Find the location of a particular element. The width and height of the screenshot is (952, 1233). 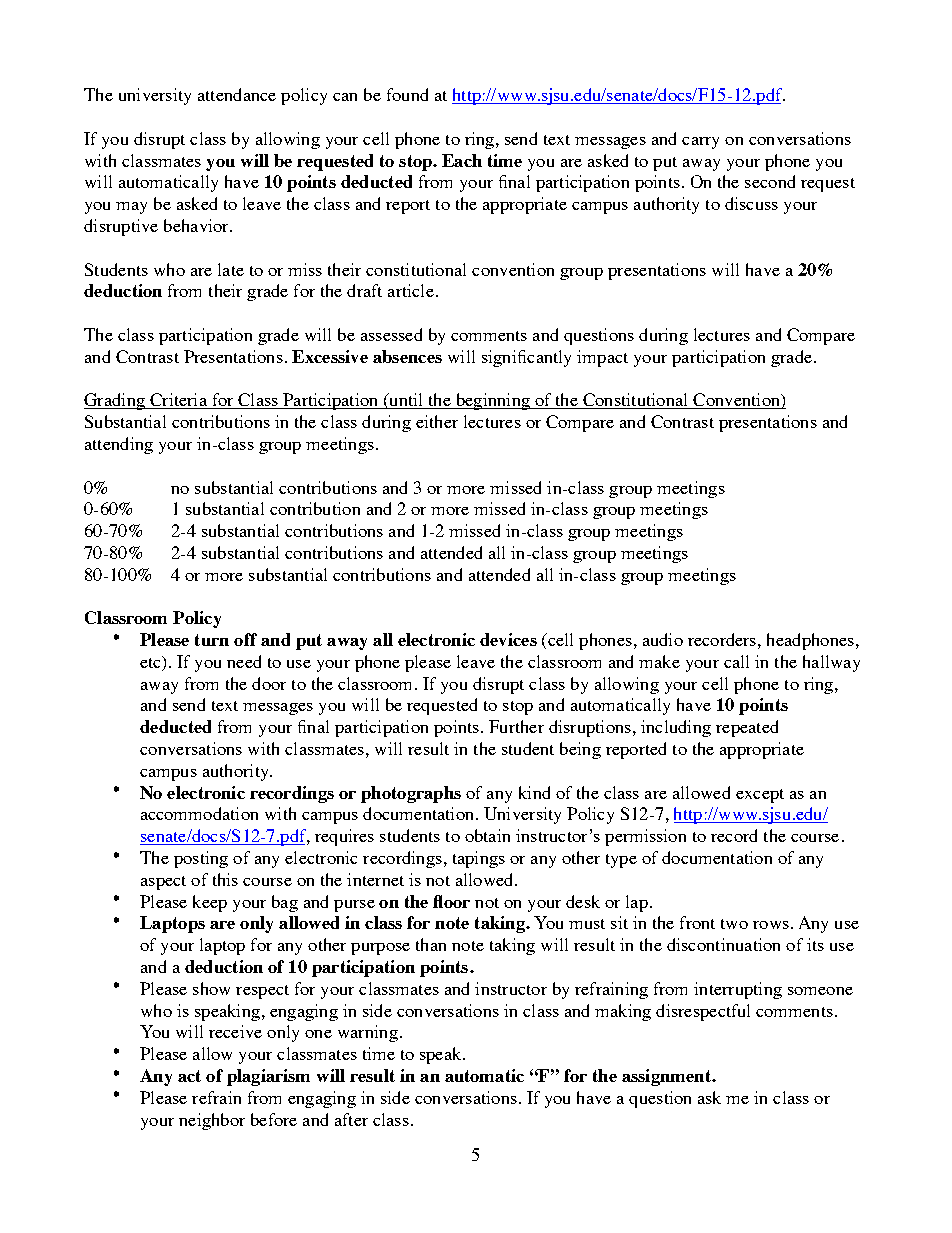

except is located at coordinates (760, 796).
